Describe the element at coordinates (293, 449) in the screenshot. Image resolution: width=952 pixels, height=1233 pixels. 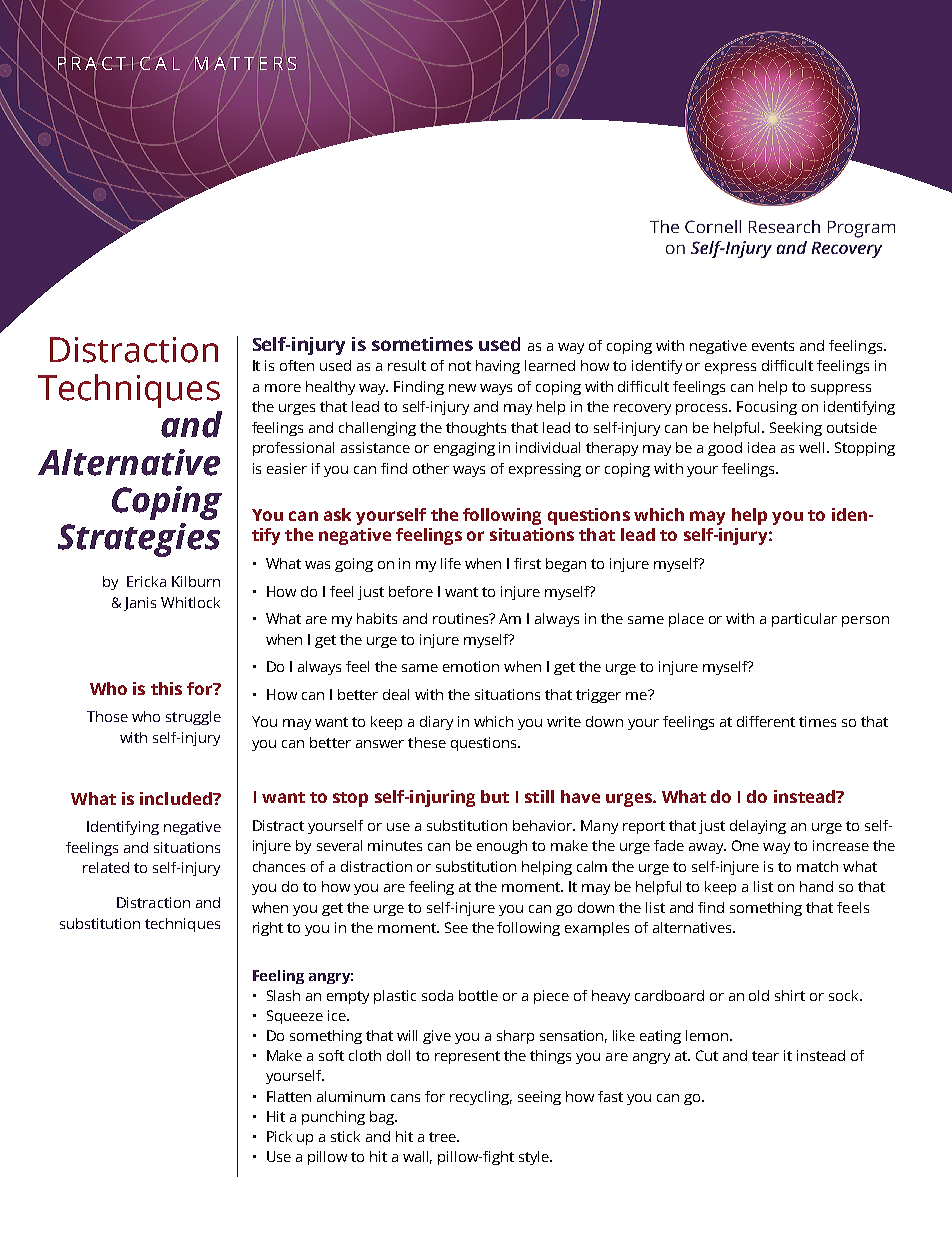
I see `professional` at that location.
